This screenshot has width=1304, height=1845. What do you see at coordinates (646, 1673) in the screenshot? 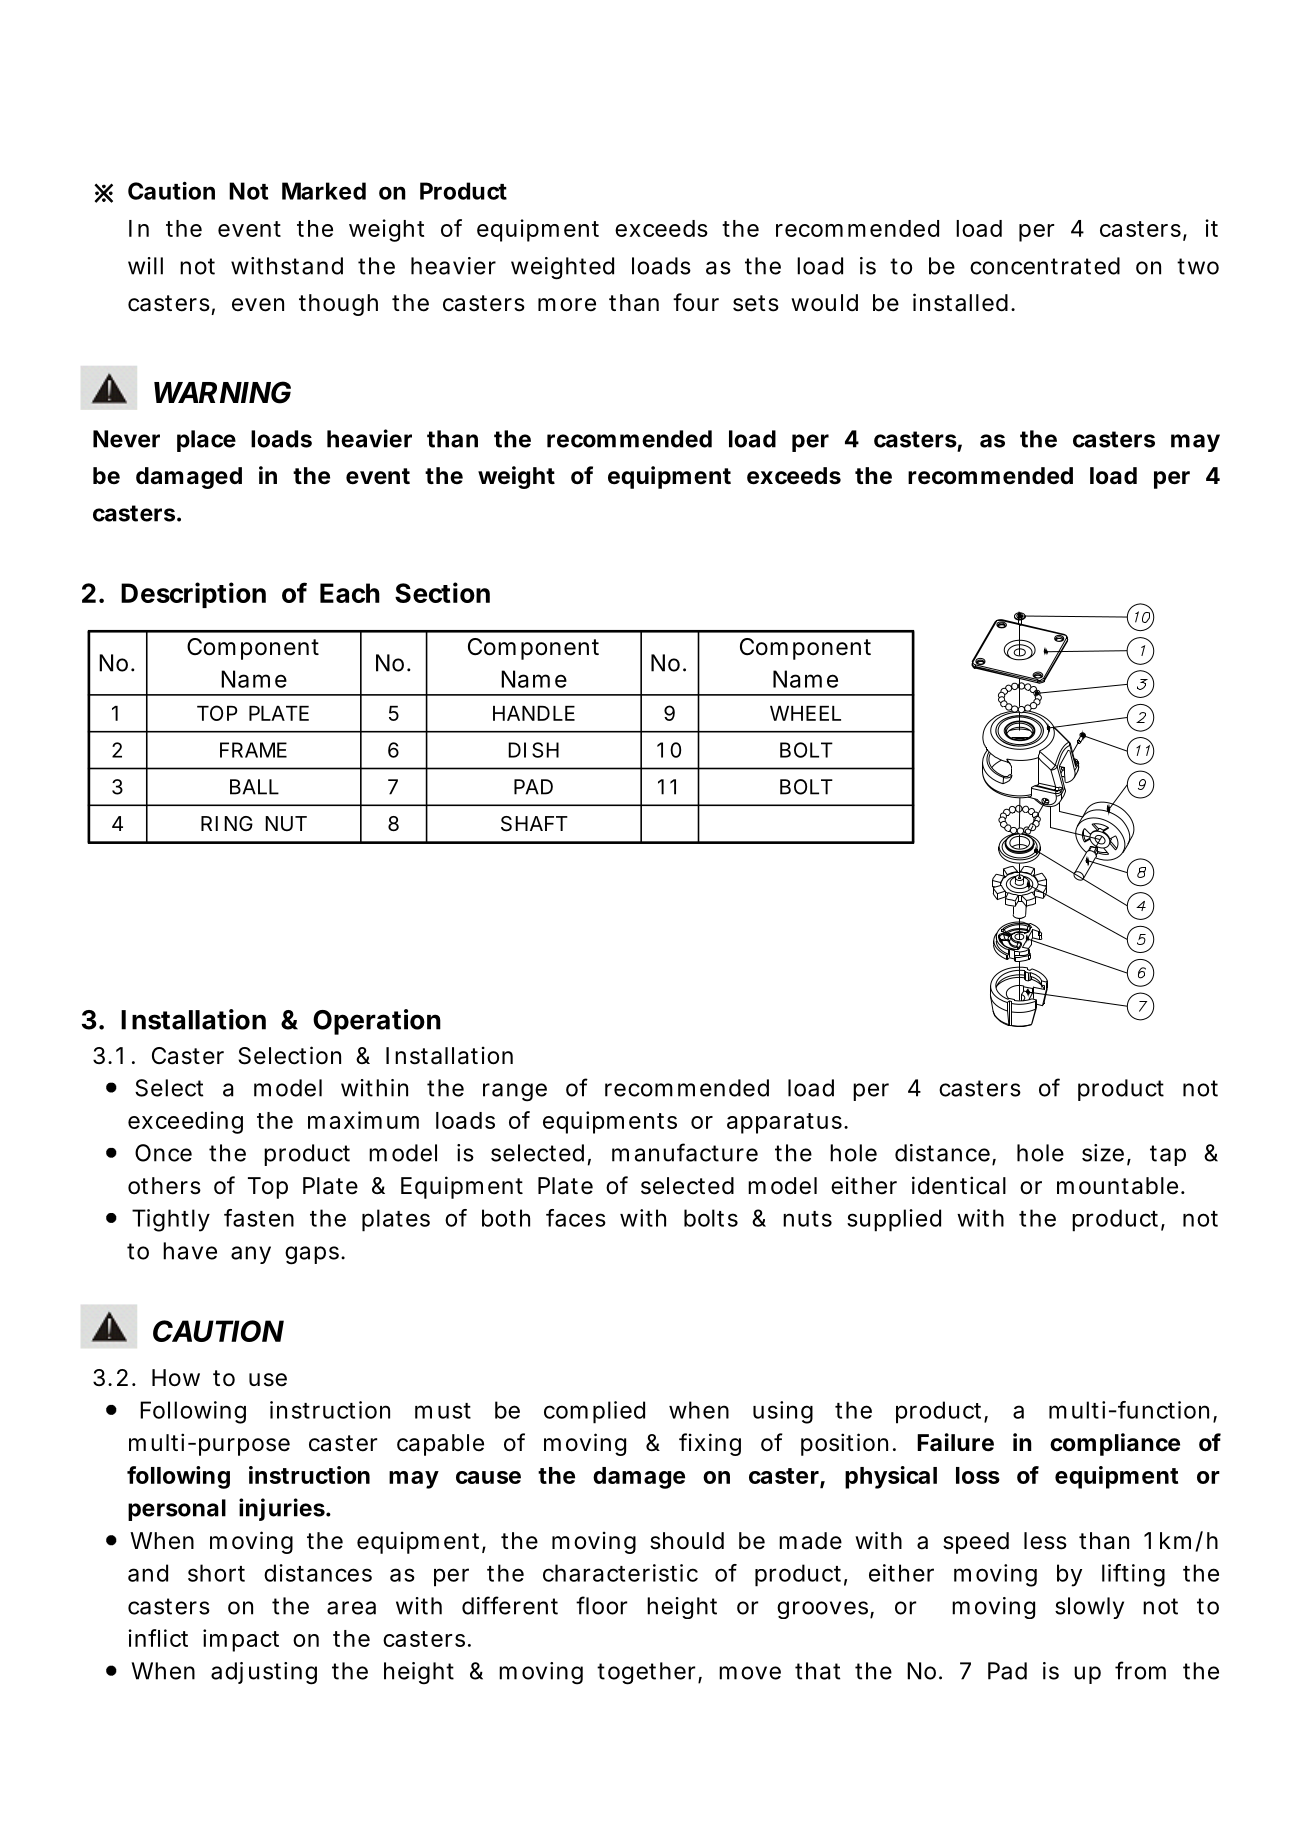
I see `together` at bounding box center [646, 1673].
